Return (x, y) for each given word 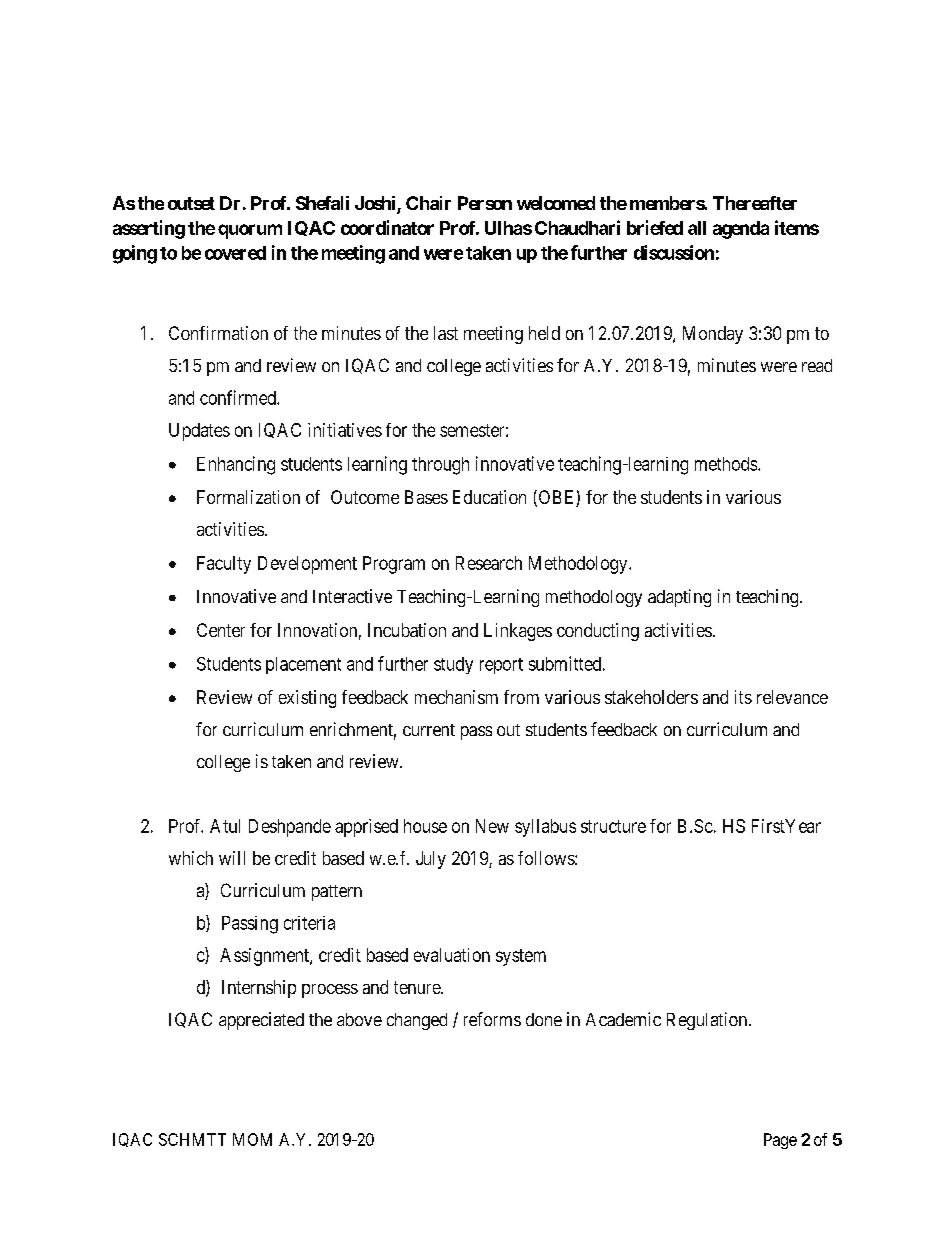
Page (780, 1141)
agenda (741, 230)
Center (221, 630)
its (743, 697)
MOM (252, 1139)
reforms (492, 1019)
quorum (250, 231)
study (453, 665)
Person (485, 203)
